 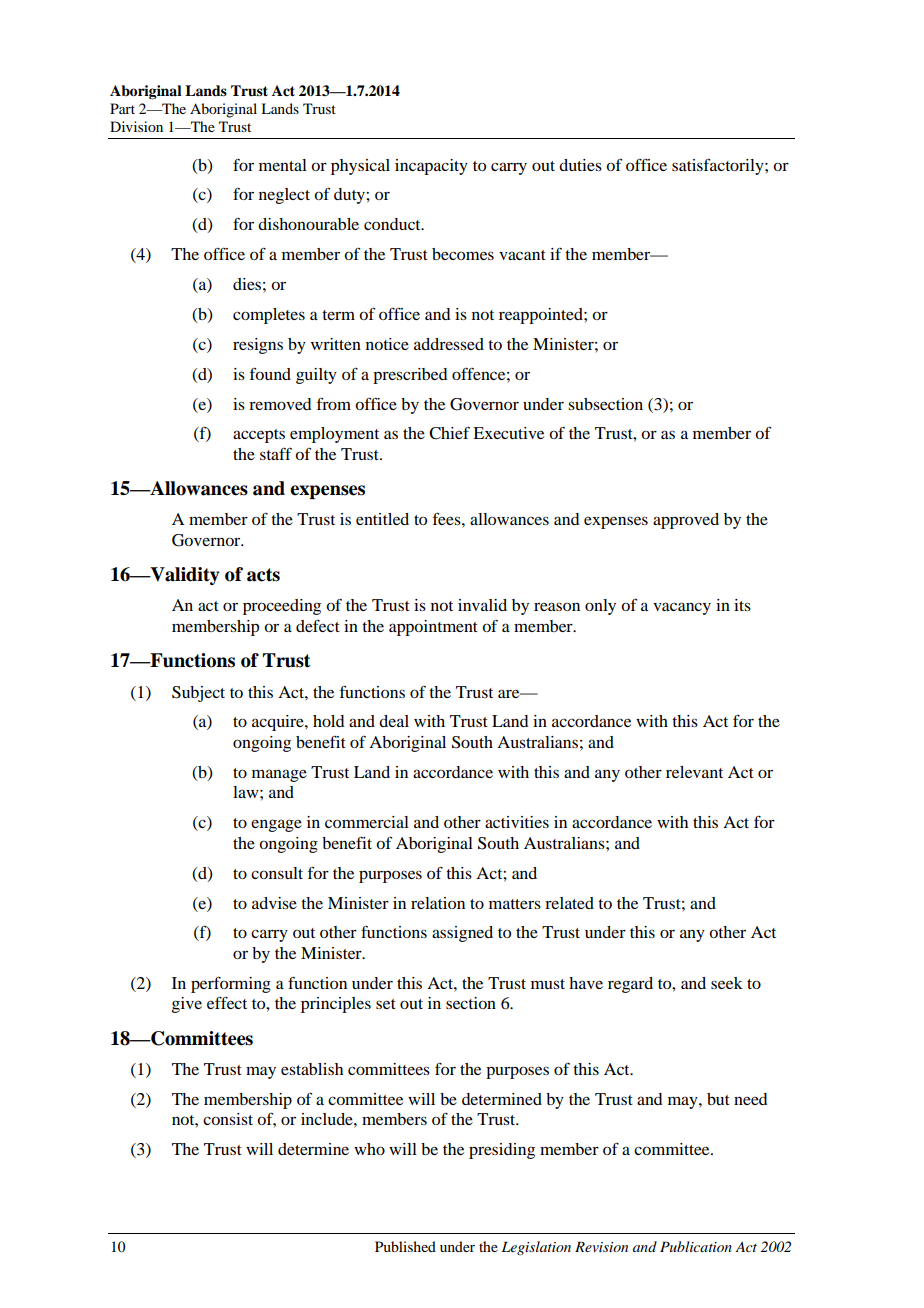 What do you see at coordinates (682, 608) in the screenshot?
I see `vacancy` at bounding box center [682, 608].
